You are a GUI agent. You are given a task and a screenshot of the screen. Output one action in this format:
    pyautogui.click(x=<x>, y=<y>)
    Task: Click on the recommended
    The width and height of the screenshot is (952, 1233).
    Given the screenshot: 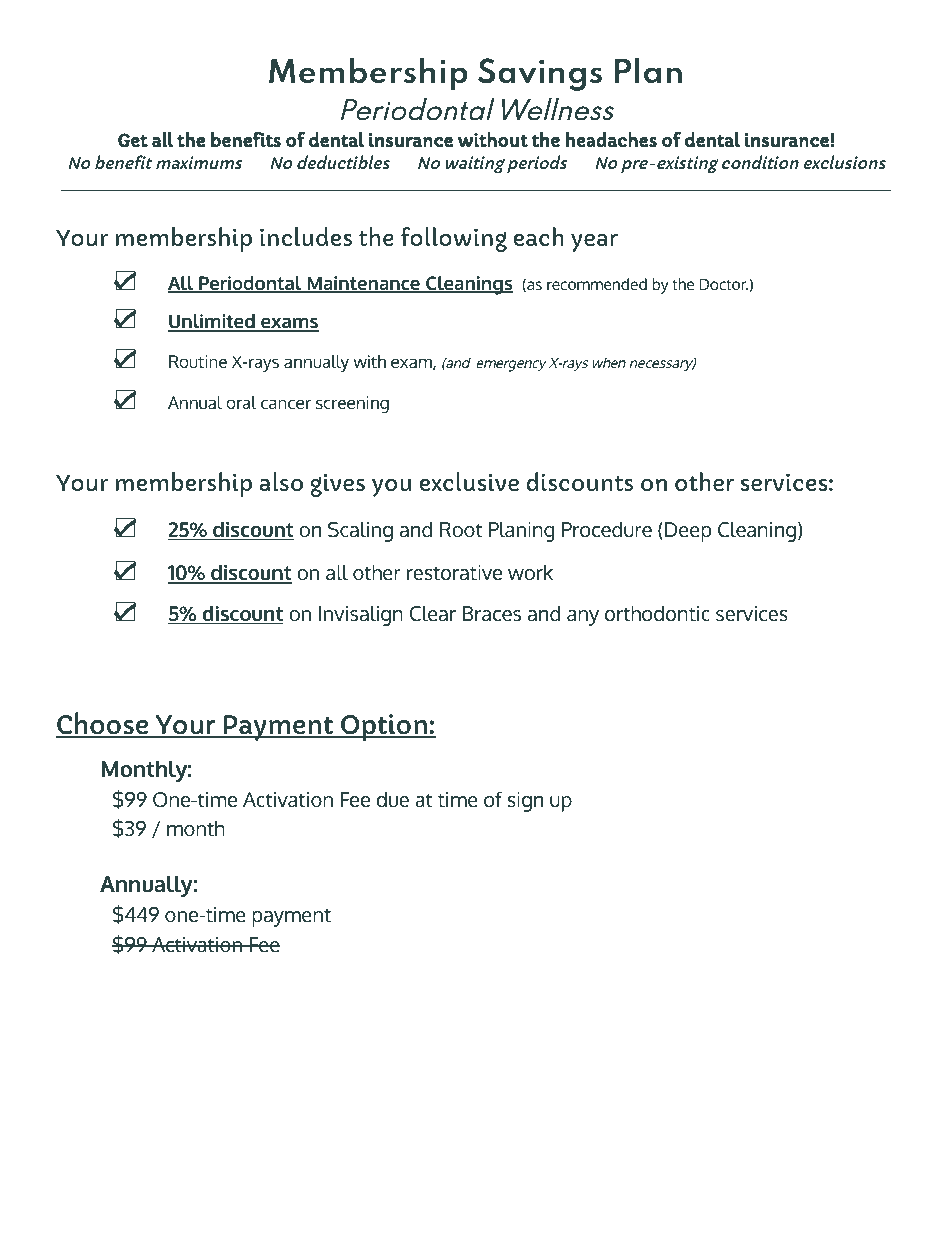 What is the action you would take?
    pyautogui.click(x=597, y=284)
